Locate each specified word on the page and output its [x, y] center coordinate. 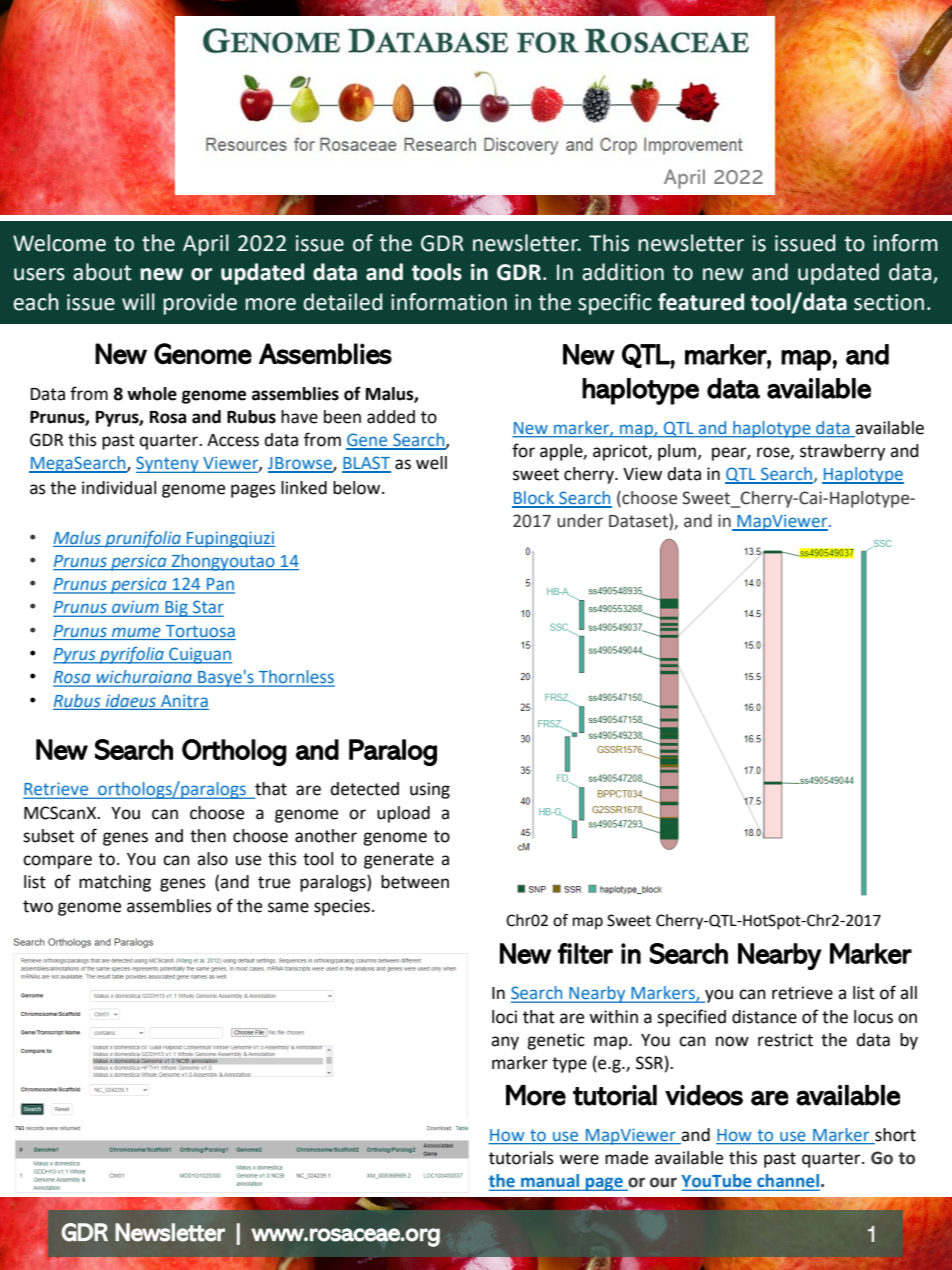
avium [135, 608]
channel [787, 1182]
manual [550, 1182]
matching [115, 883]
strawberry [842, 452]
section [889, 302]
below [358, 488]
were [579, 1159]
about [102, 272]
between [415, 882]
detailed [343, 302]
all [908, 993]
